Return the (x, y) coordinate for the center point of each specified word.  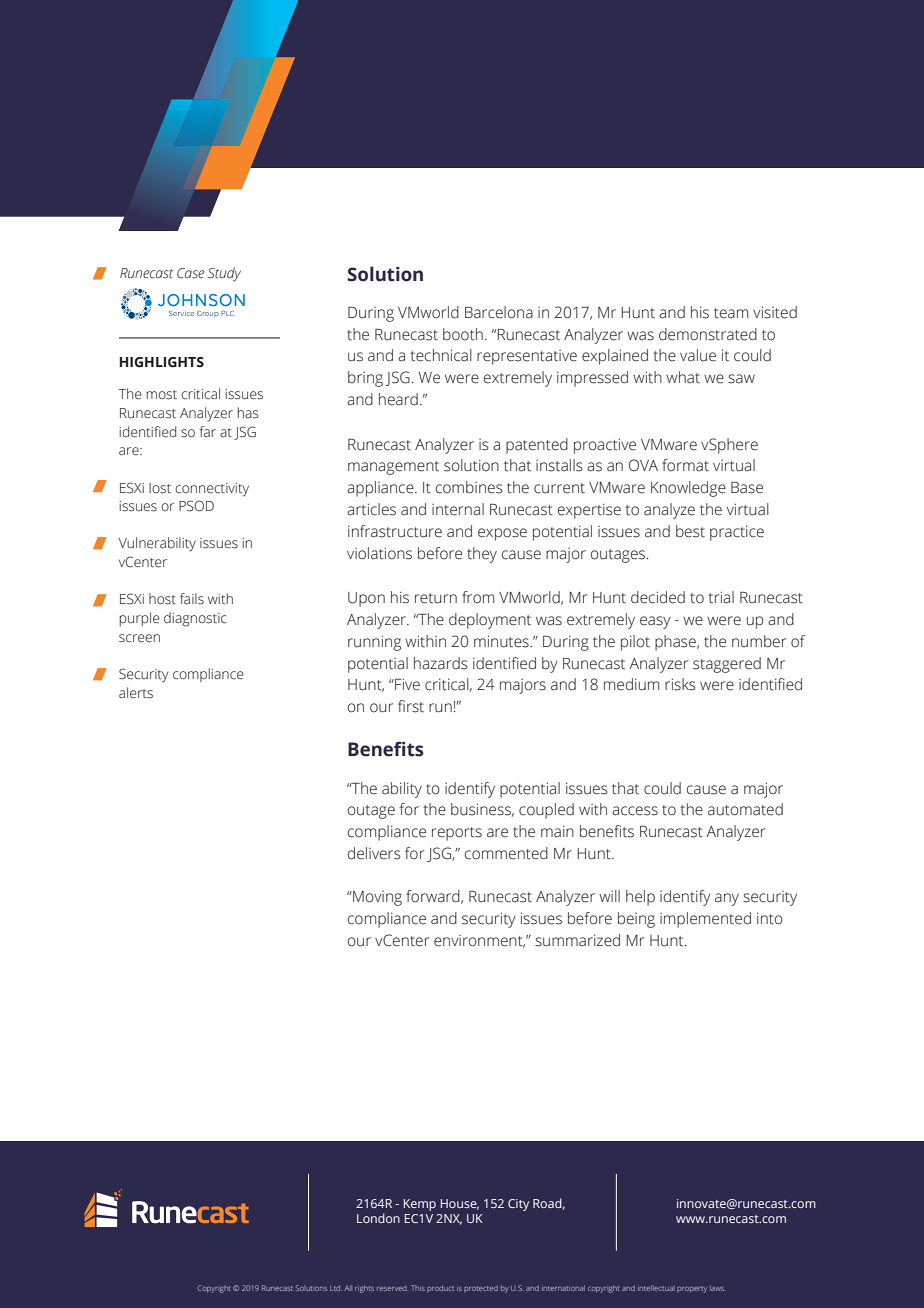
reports (457, 834)
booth (463, 334)
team (731, 313)
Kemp (420, 1205)
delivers (374, 853)
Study (224, 274)
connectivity (212, 490)
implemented (705, 920)
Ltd (336, 1288)
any (727, 899)
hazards (440, 663)
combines (469, 487)
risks (680, 684)
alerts (136, 693)
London (378, 1218)
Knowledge (688, 489)
